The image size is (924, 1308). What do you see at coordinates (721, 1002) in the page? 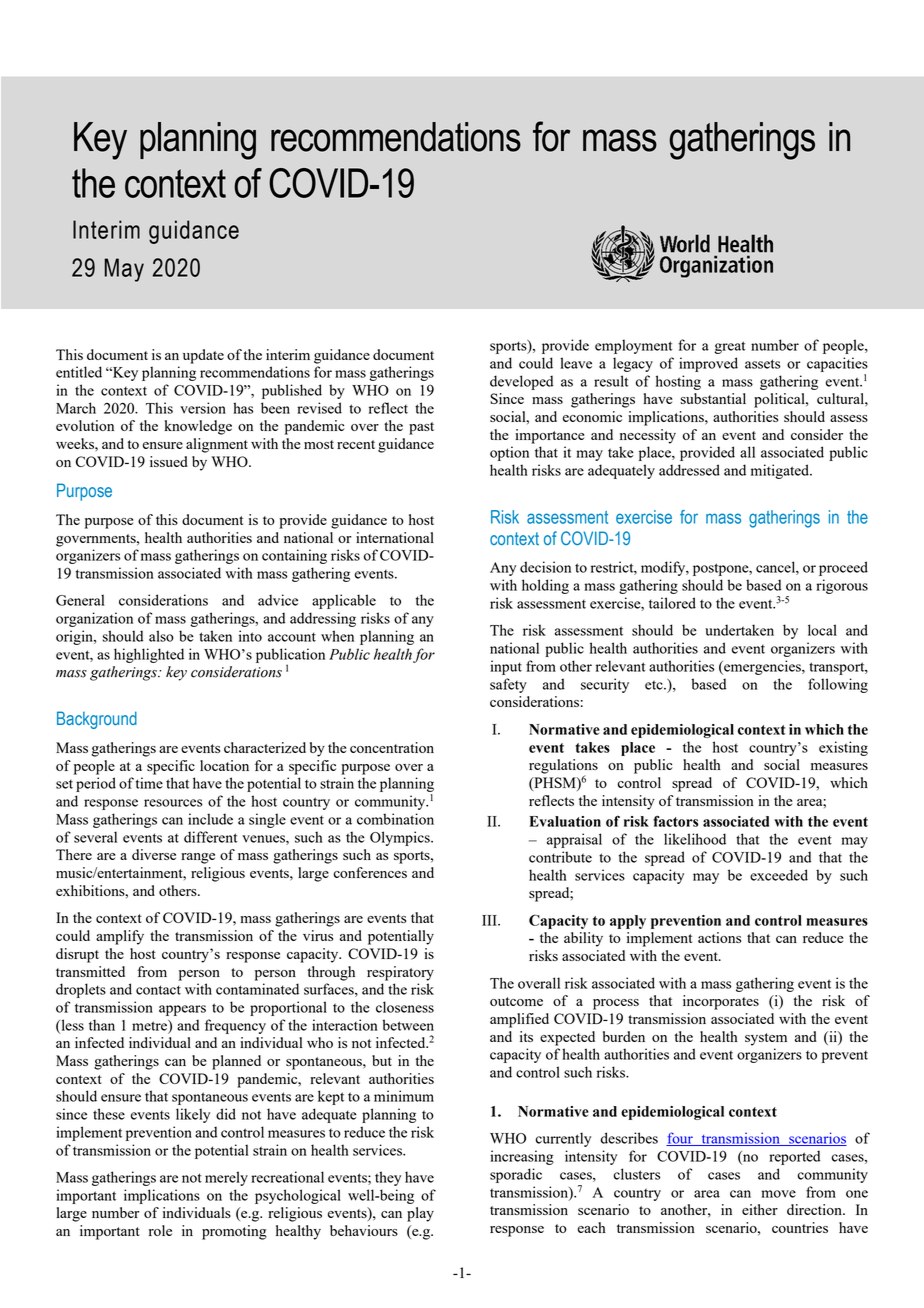
I see `incorporates` at bounding box center [721, 1002].
